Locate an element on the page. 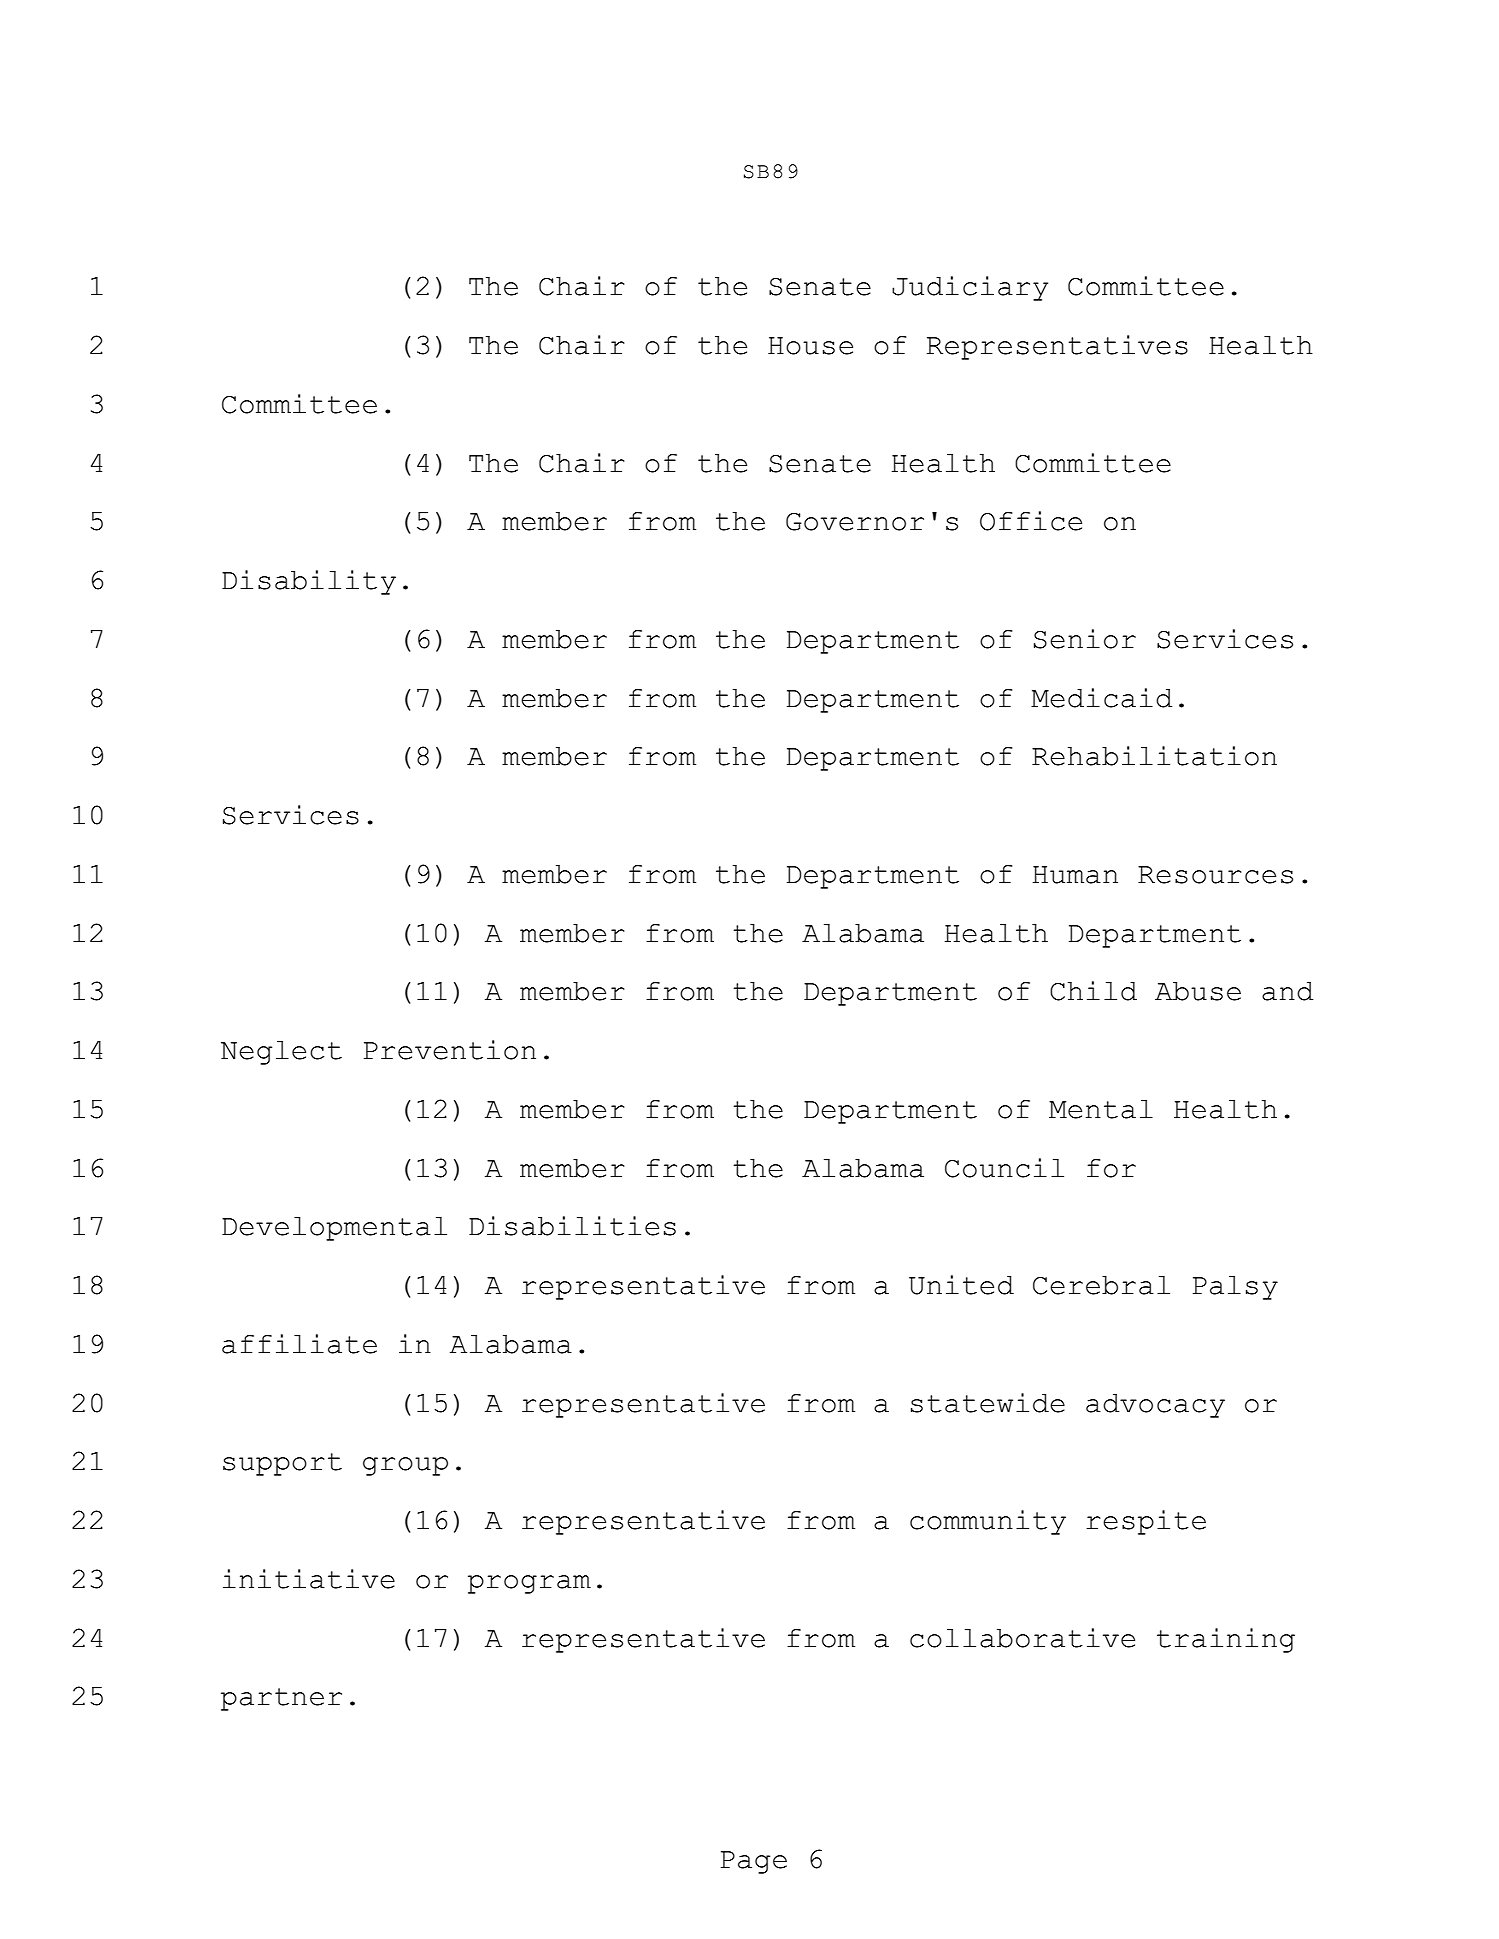 This image has height=1939, width=1499. group is located at coordinates (405, 1466).
